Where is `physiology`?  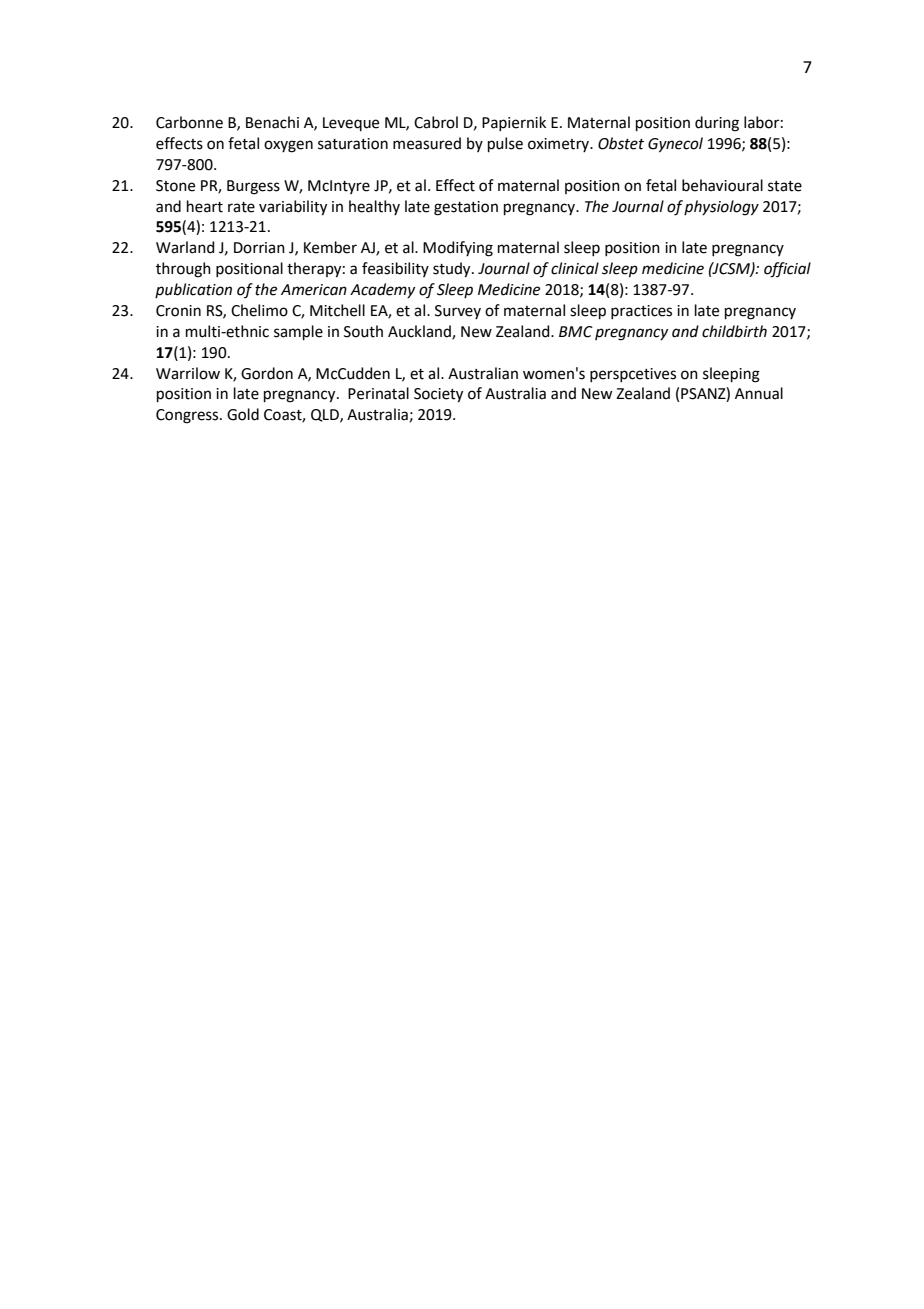 physiology is located at coordinates (721, 208).
